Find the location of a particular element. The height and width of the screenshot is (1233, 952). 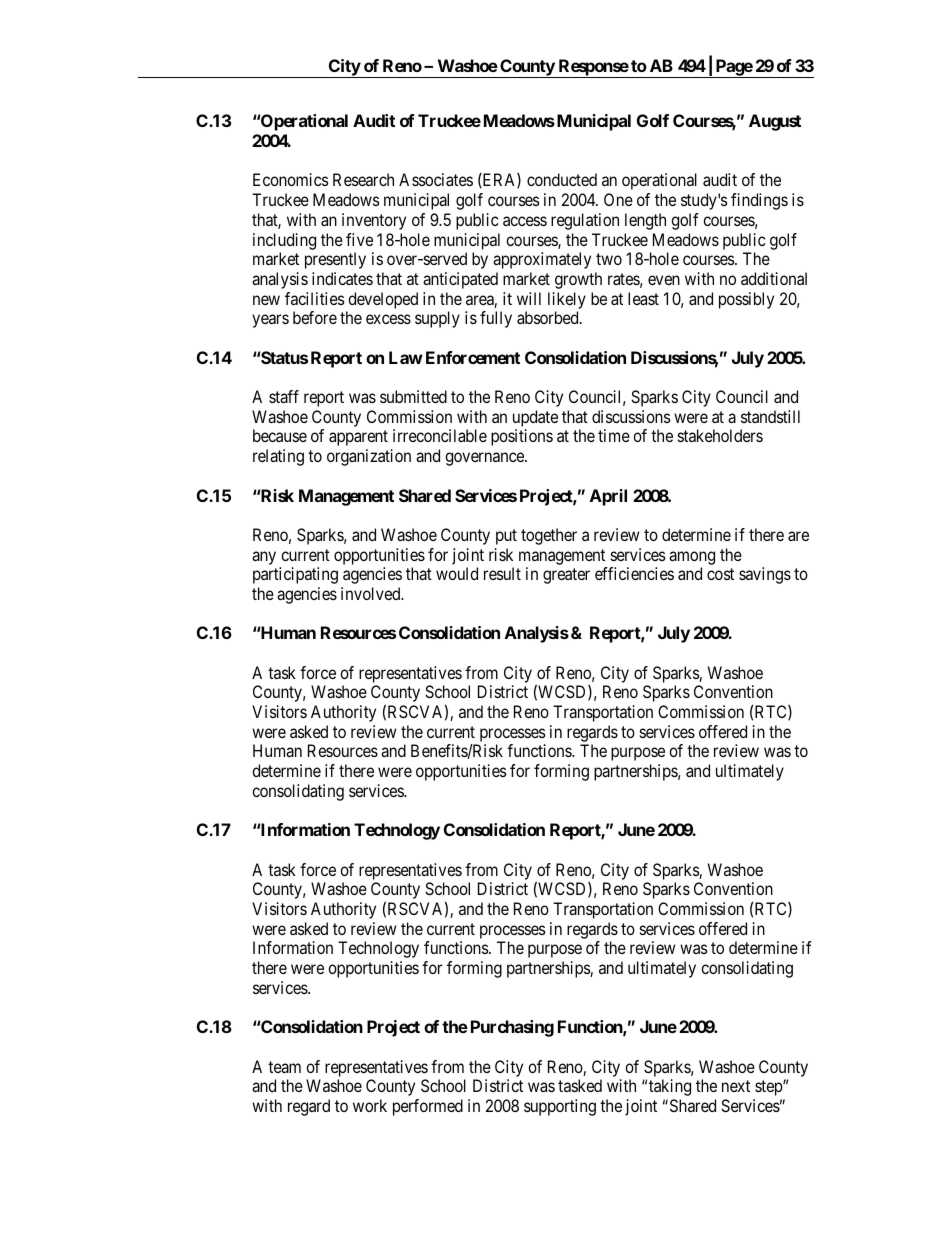

participating is located at coordinates (295, 575).
